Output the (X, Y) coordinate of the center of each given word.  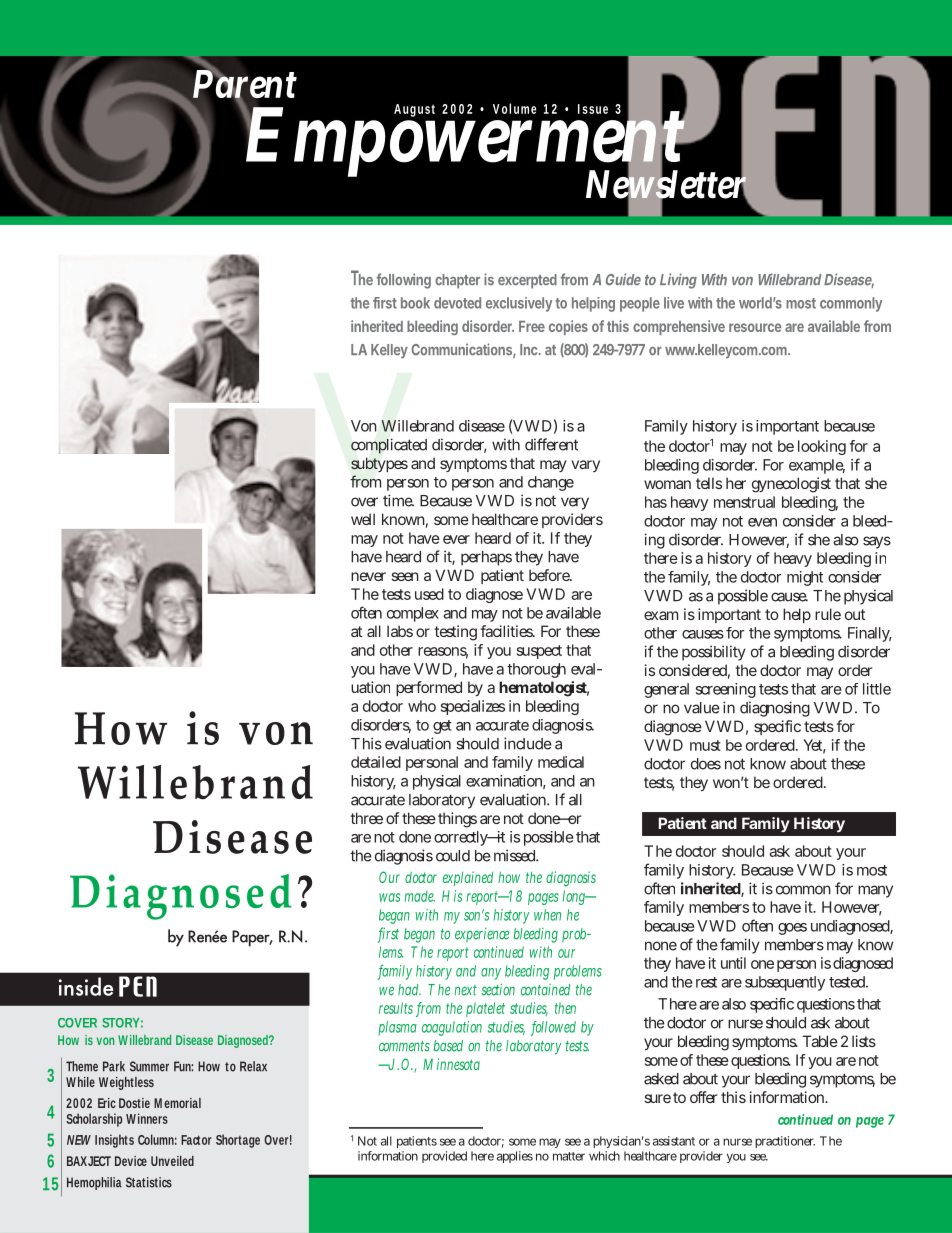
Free (532, 326)
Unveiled (172, 1161)
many (875, 891)
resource (755, 327)
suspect (539, 652)
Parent (245, 84)
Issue (593, 109)
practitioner (785, 1142)
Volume (514, 108)
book (415, 303)
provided (444, 1157)
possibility (714, 653)
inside (86, 986)
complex (413, 614)
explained (468, 878)
